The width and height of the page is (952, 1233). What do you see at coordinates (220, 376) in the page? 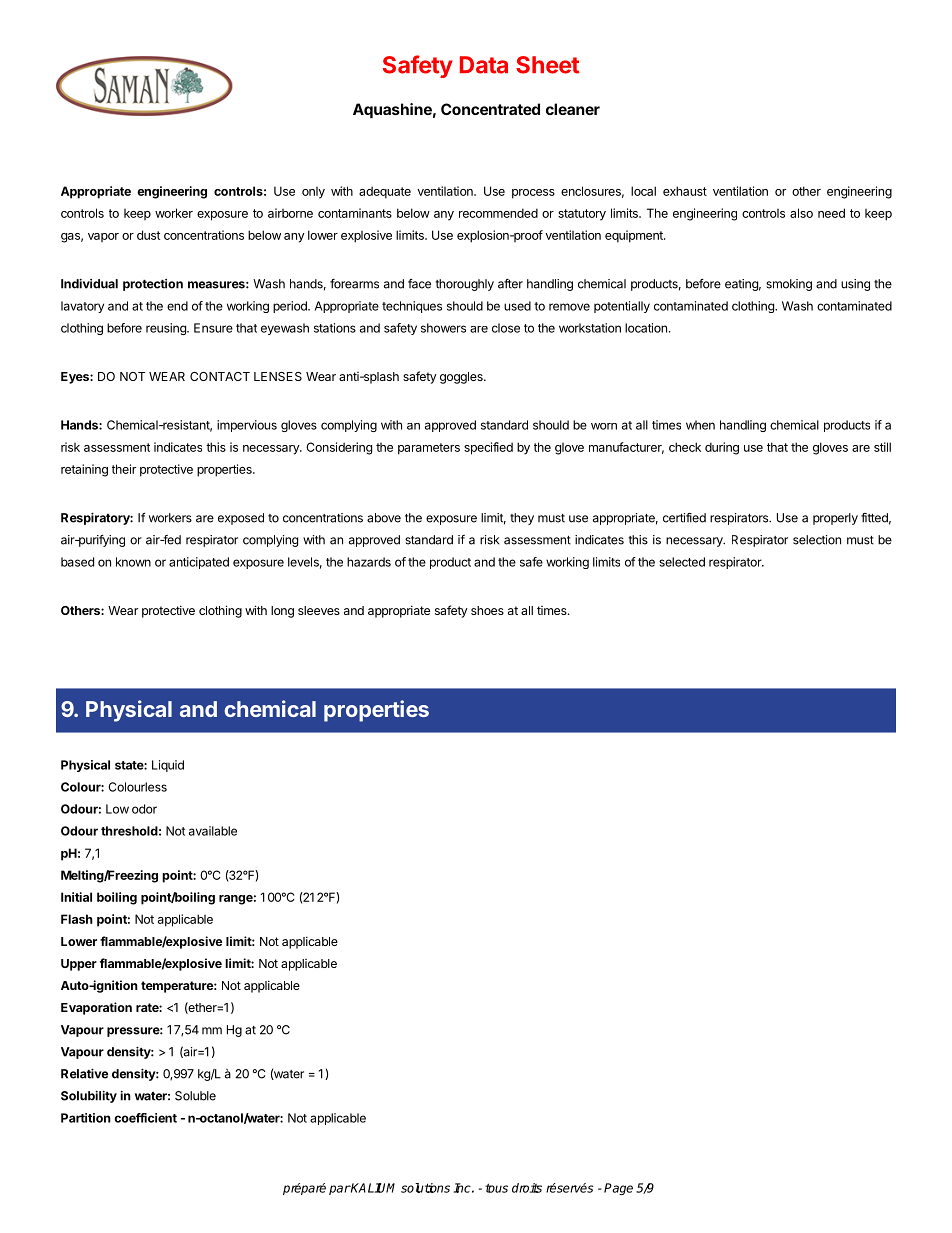
I see `CONTACT` at bounding box center [220, 376].
